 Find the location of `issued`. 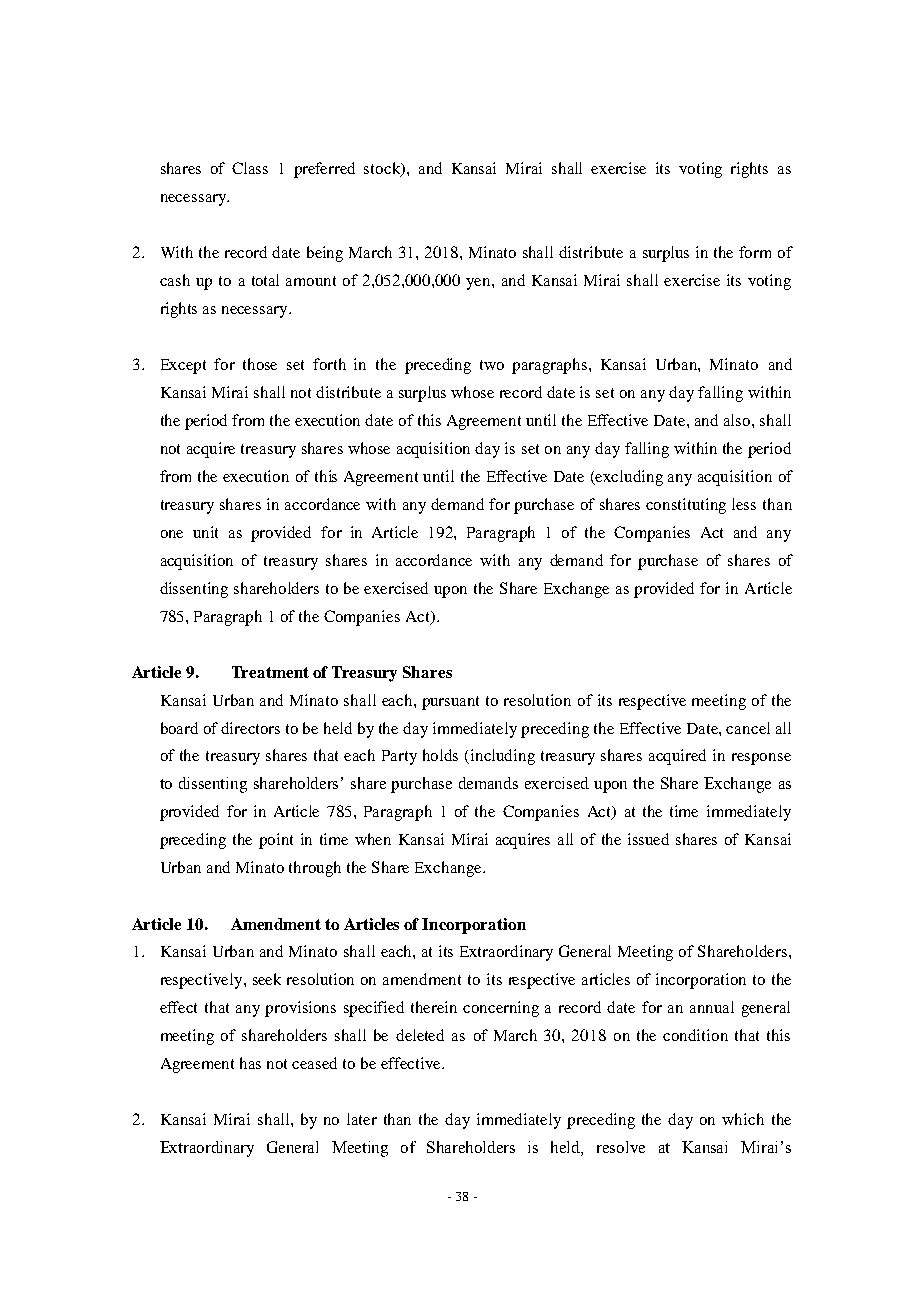

issued is located at coordinates (648, 839).
